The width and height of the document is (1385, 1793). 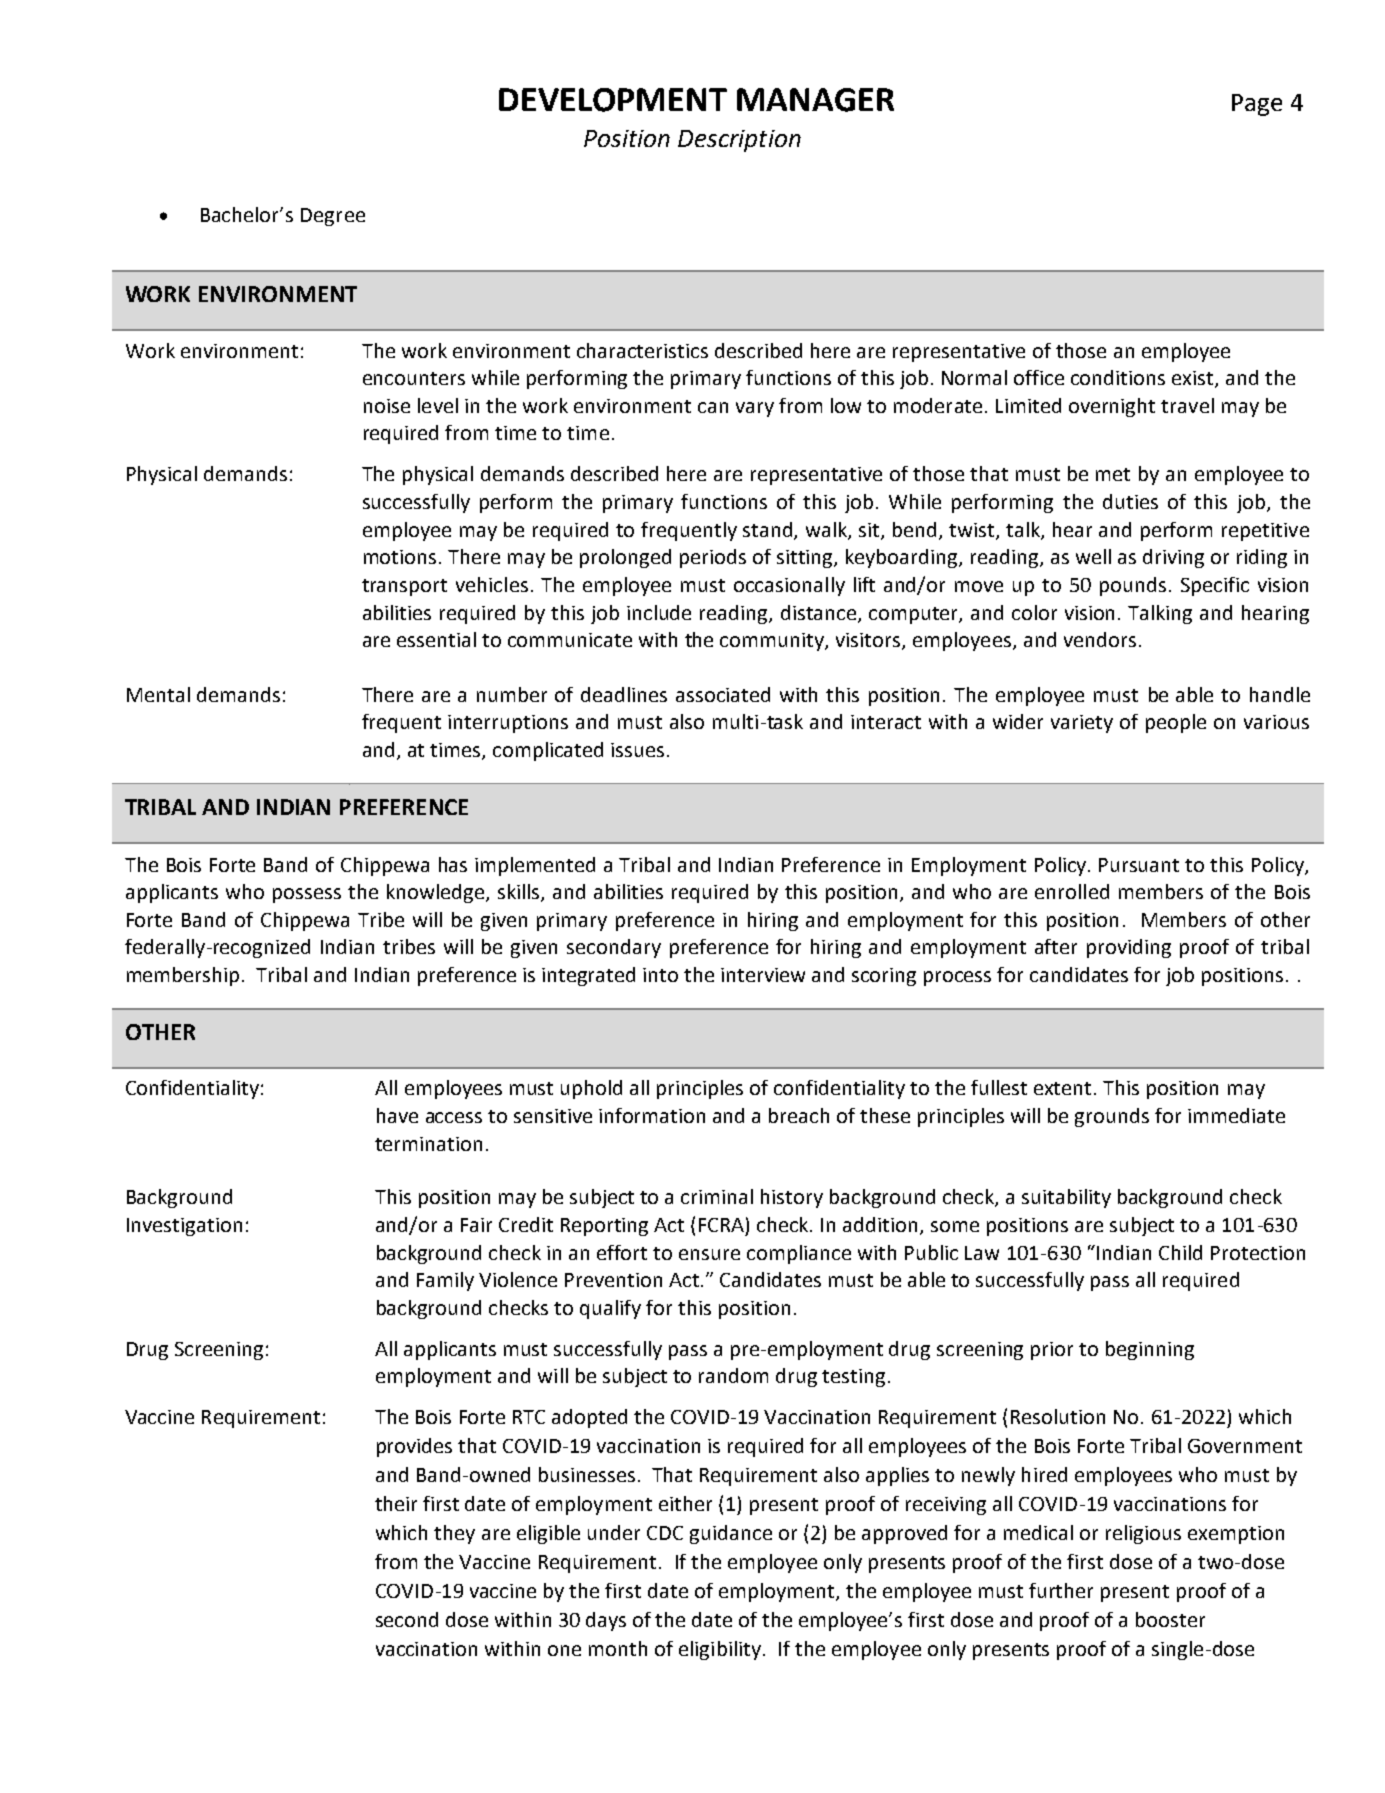 I want to click on interview, so click(x=763, y=975).
